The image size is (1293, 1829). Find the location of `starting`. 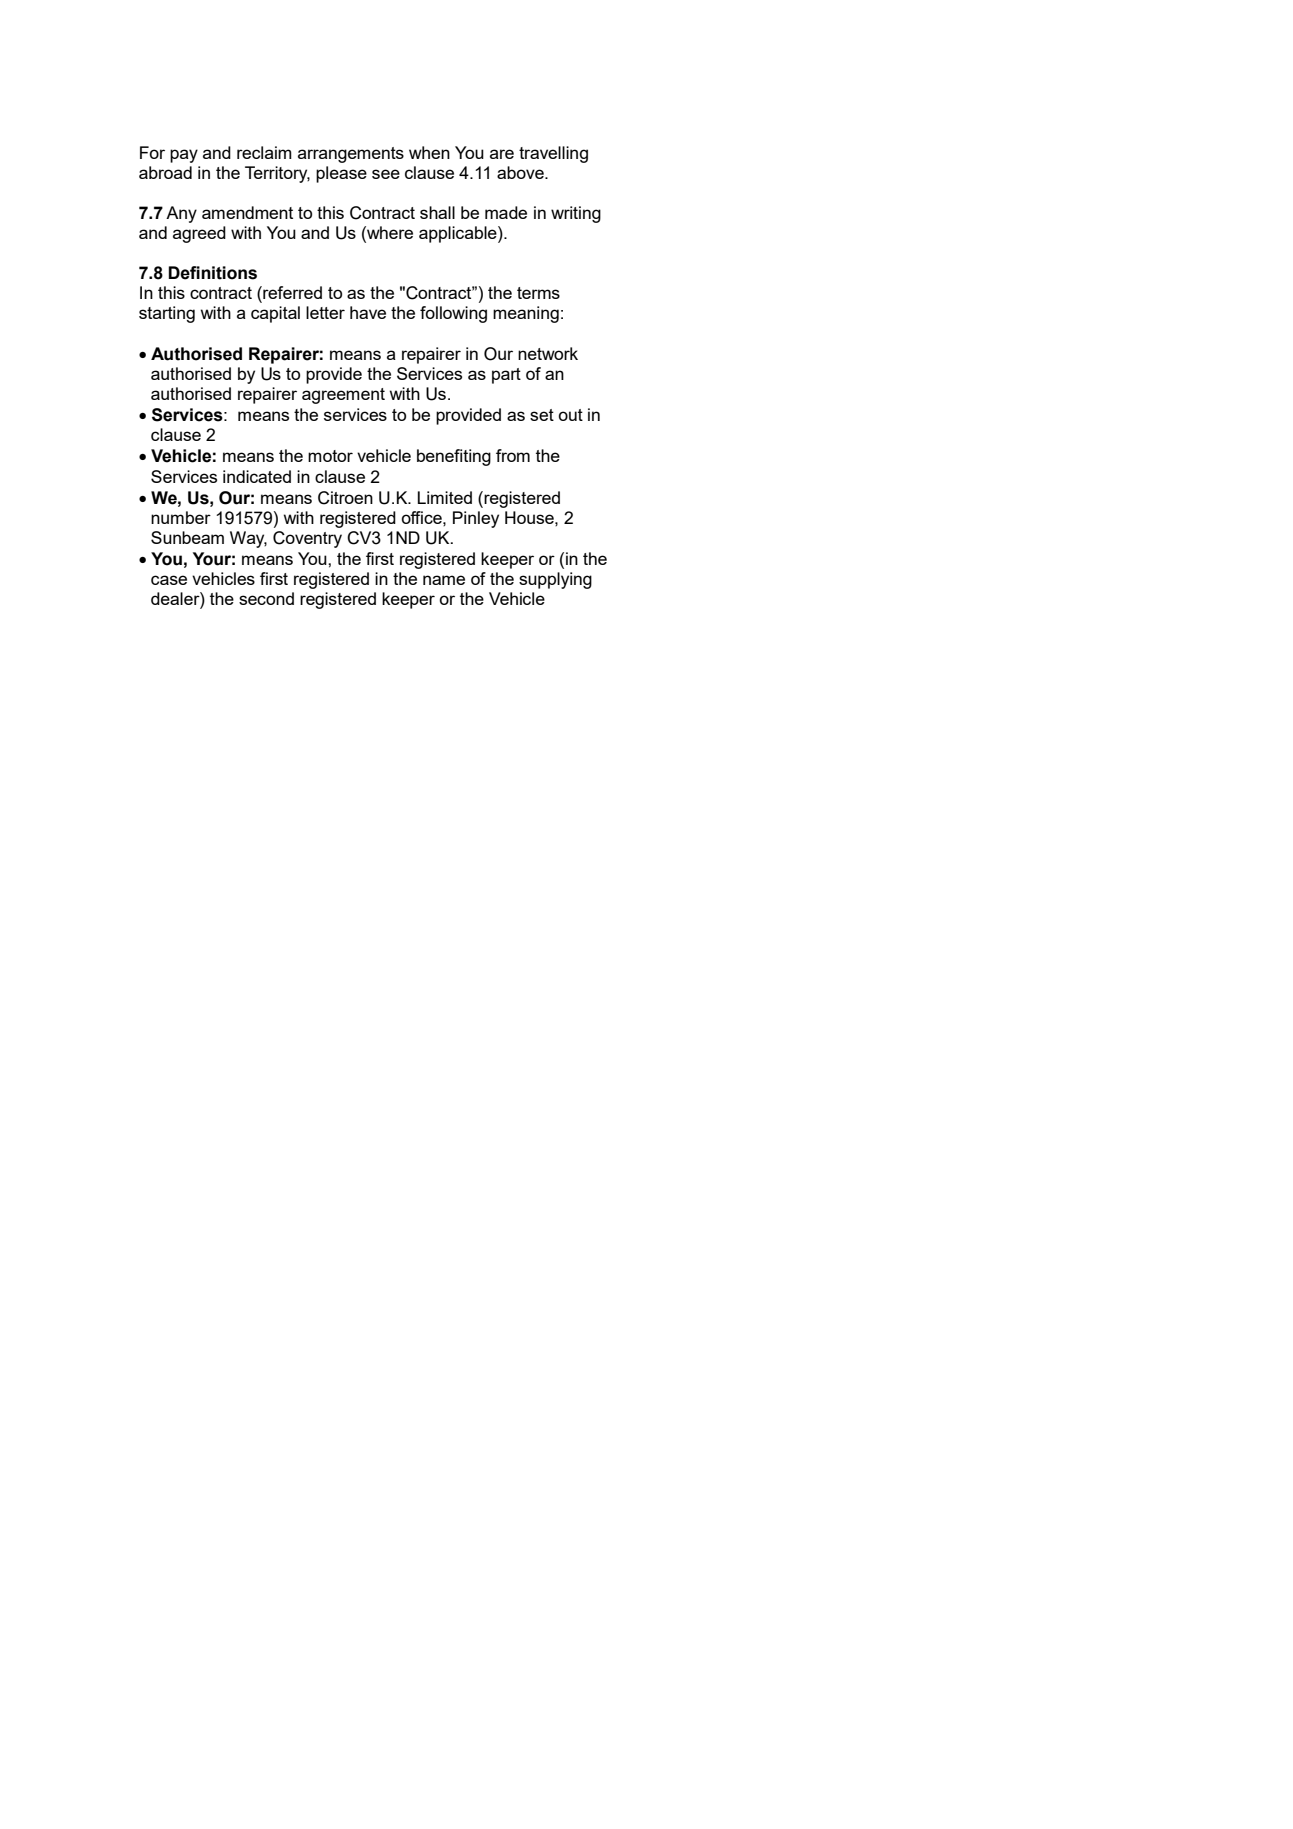

starting is located at coordinates (167, 314).
